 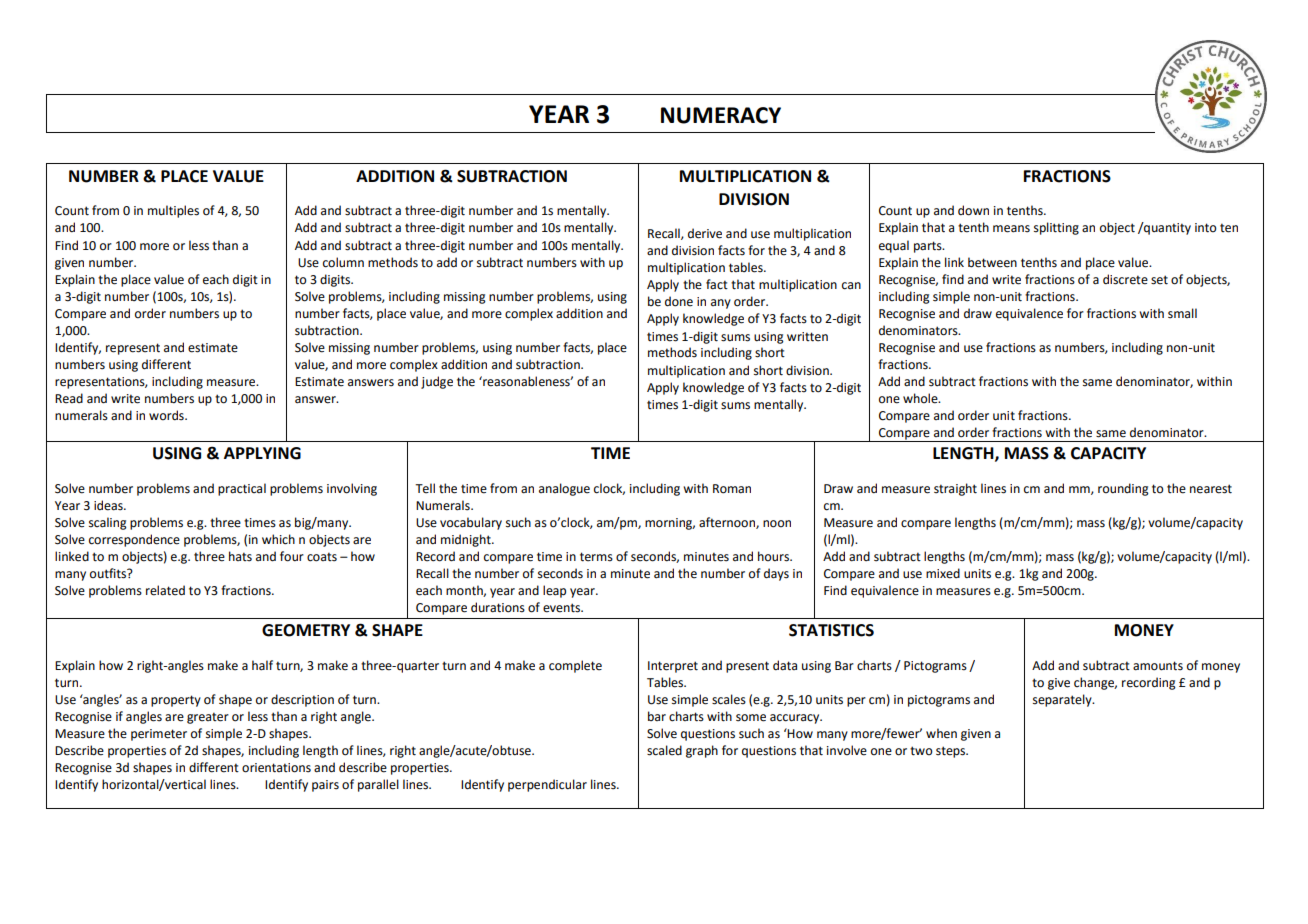 What do you see at coordinates (69, 398) in the screenshot?
I see `Read` at bounding box center [69, 398].
